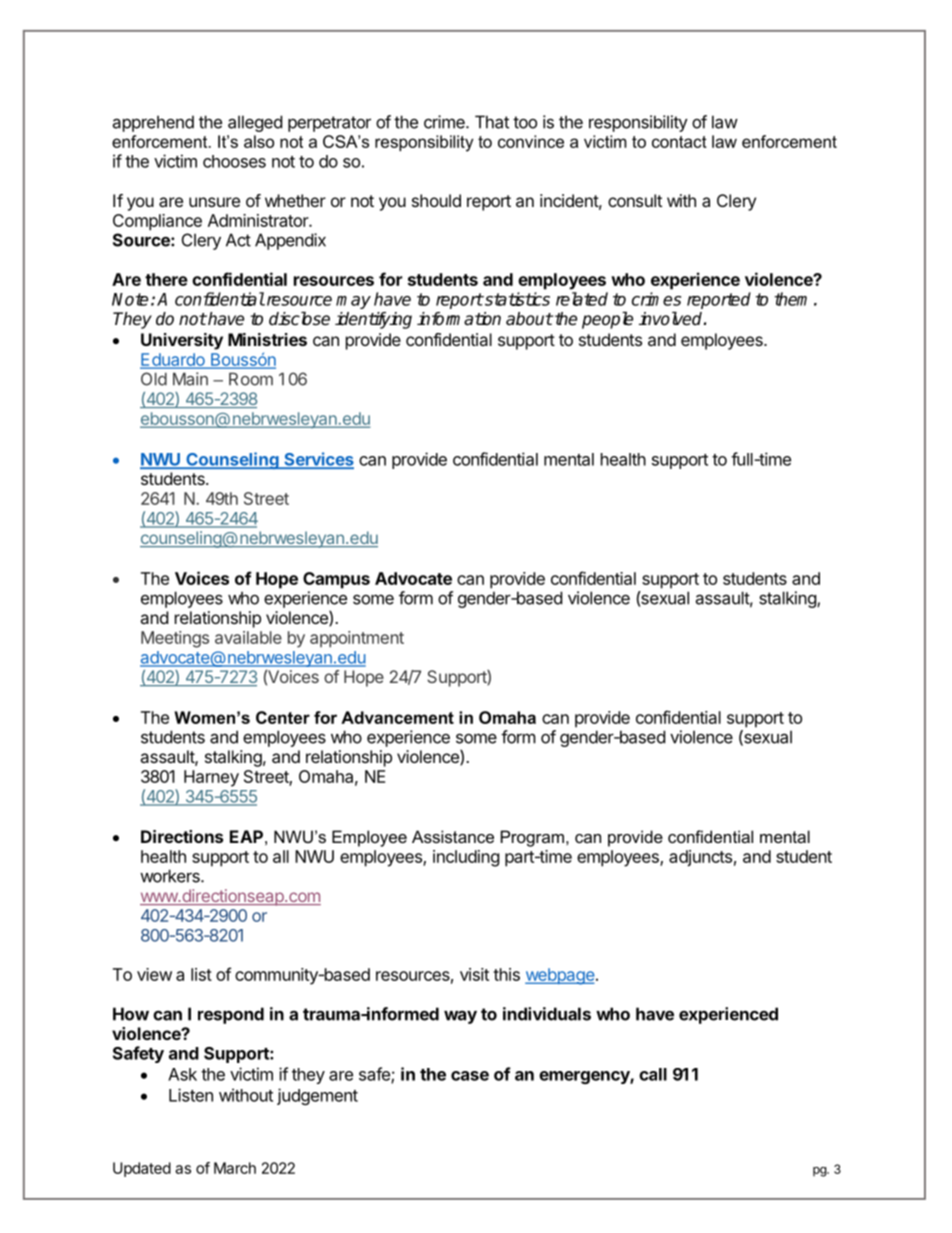 The height and width of the screenshot is (1233, 952). I want to click on Main, so click(190, 379).
